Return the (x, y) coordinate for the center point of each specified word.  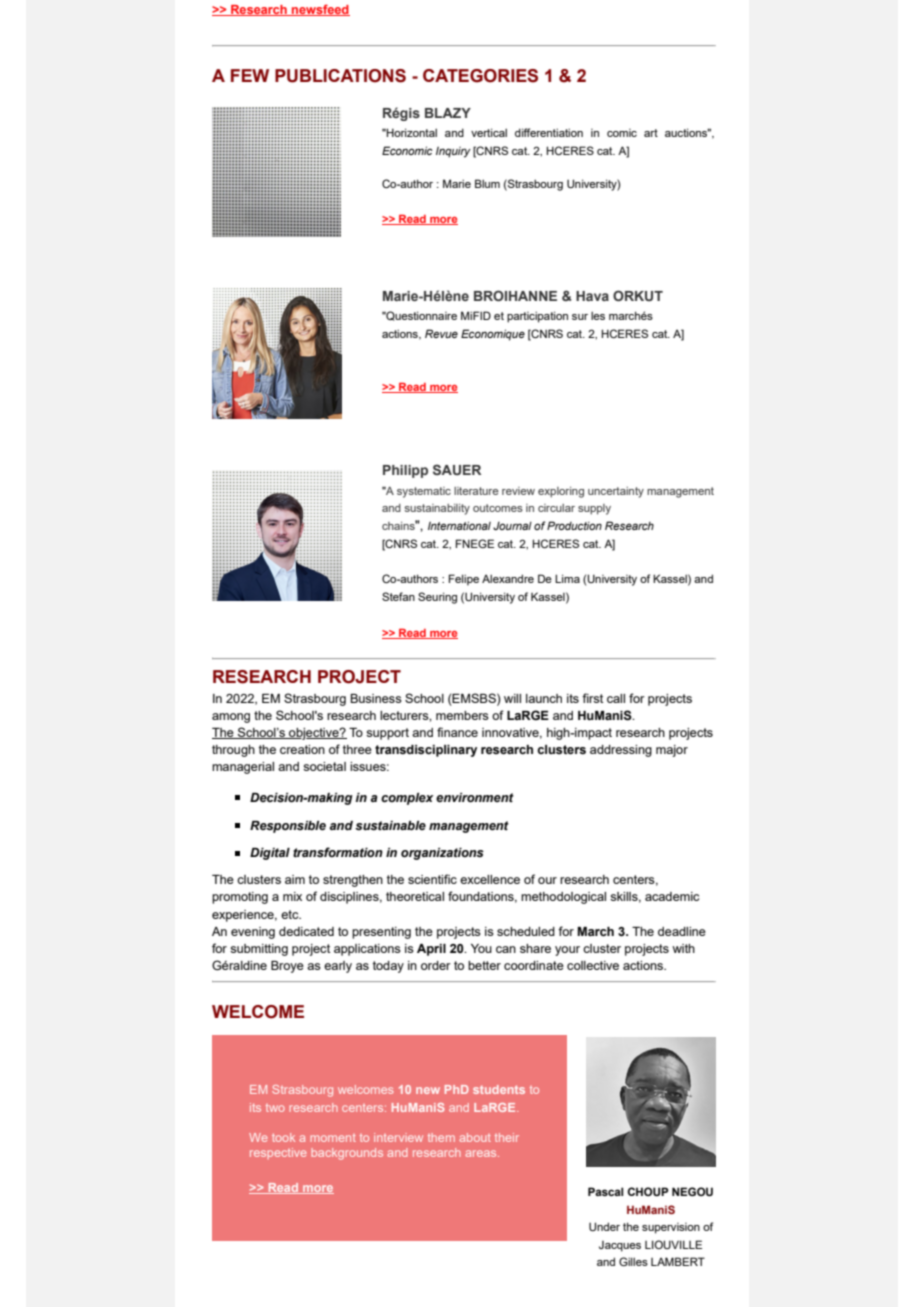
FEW (250, 75)
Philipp (405, 471)
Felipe (464, 580)
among (231, 718)
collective (593, 965)
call (616, 698)
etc (291, 914)
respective (278, 1153)
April (431, 950)
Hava (592, 296)
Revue (441, 333)
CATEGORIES (480, 76)
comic (622, 133)
